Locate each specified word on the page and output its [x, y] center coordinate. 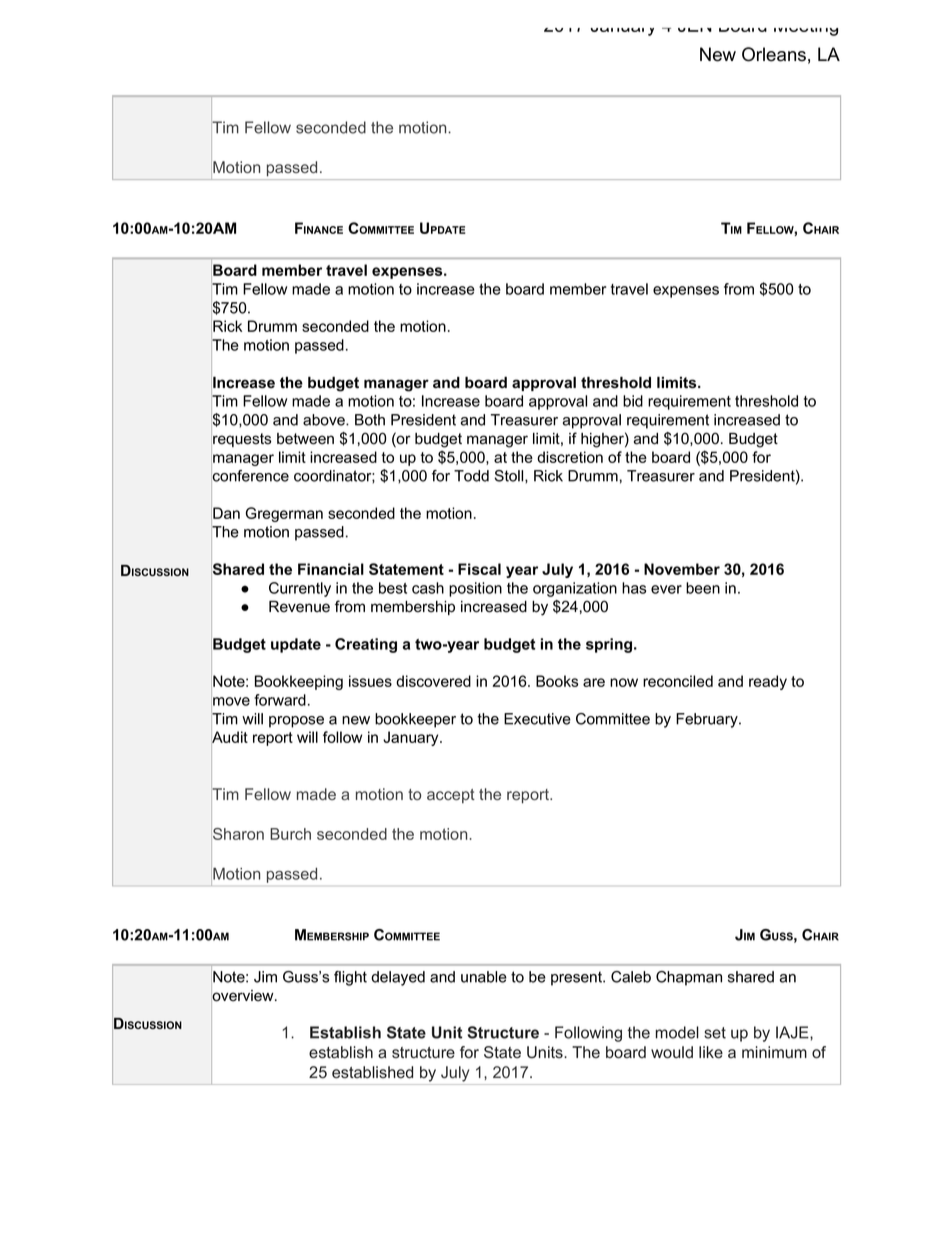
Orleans [774, 54]
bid [633, 401]
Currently [300, 589]
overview [243, 995]
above [325, 420]
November [682, 569]
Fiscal [479, 569]
